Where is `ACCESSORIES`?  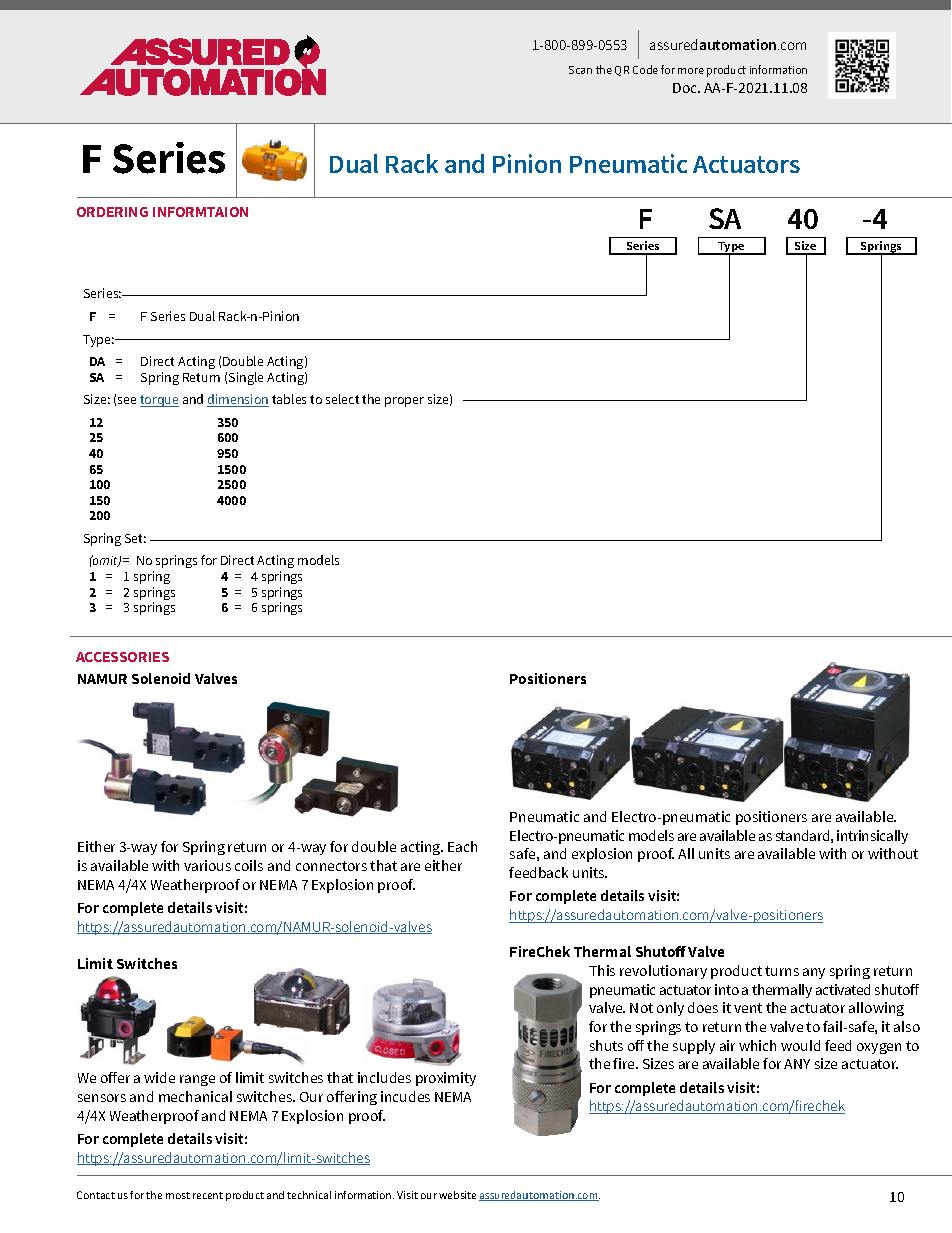 ACCESSORIES is located at coordinates (122, 657).
